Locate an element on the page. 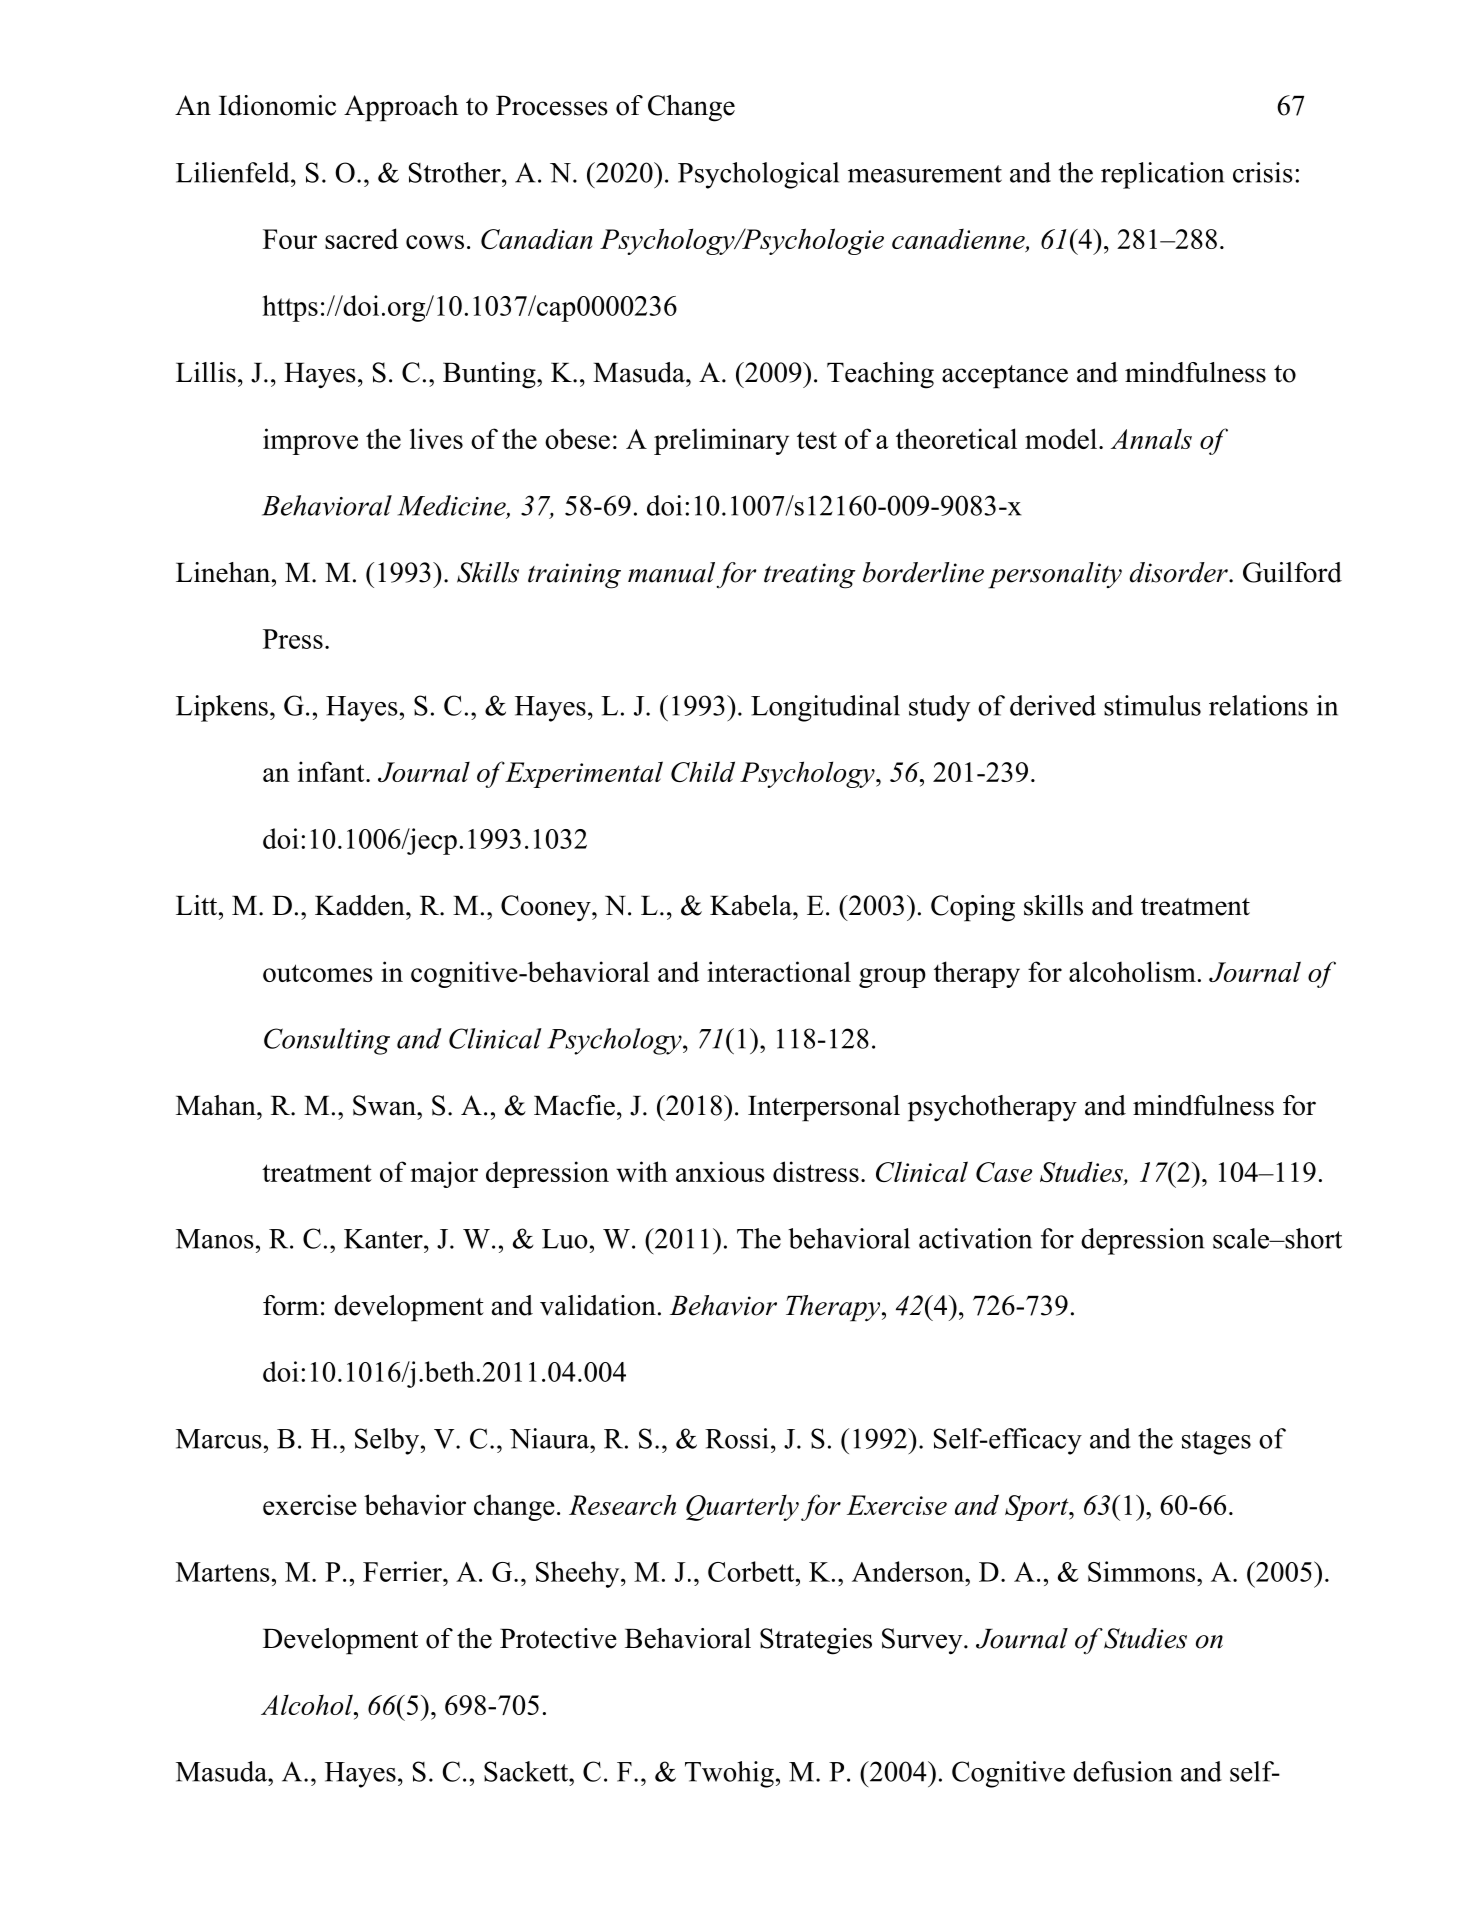  group is located at coordinates (892, 978).
